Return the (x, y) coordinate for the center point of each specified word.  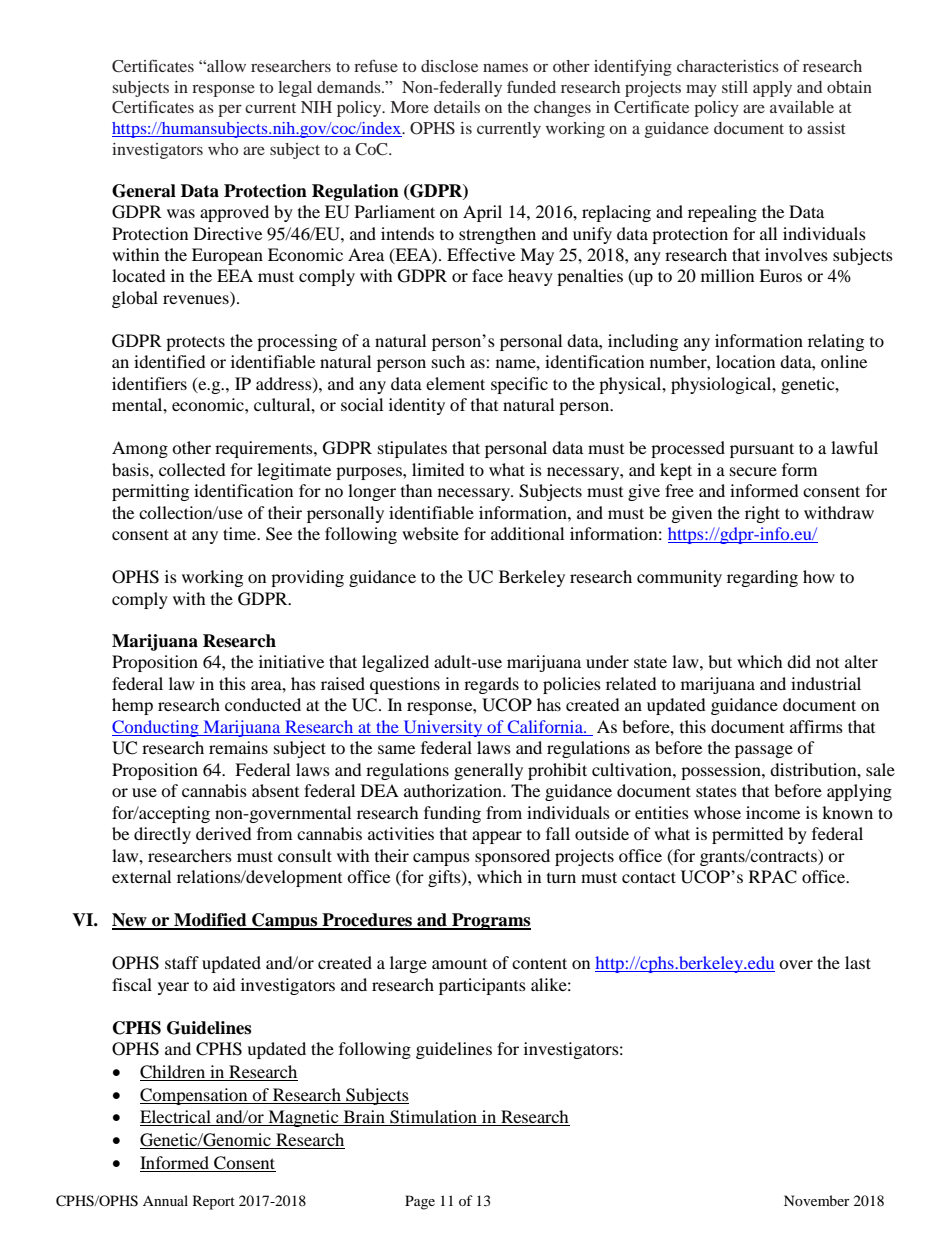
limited (438, 469)
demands (350, 87)
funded (531, 86)
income (773, 812)
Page (420, 1202)
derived (224, 833)
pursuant (762, 450)
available (802, 107)
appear (497, 837)
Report (214, 1202)
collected (192, 469)
